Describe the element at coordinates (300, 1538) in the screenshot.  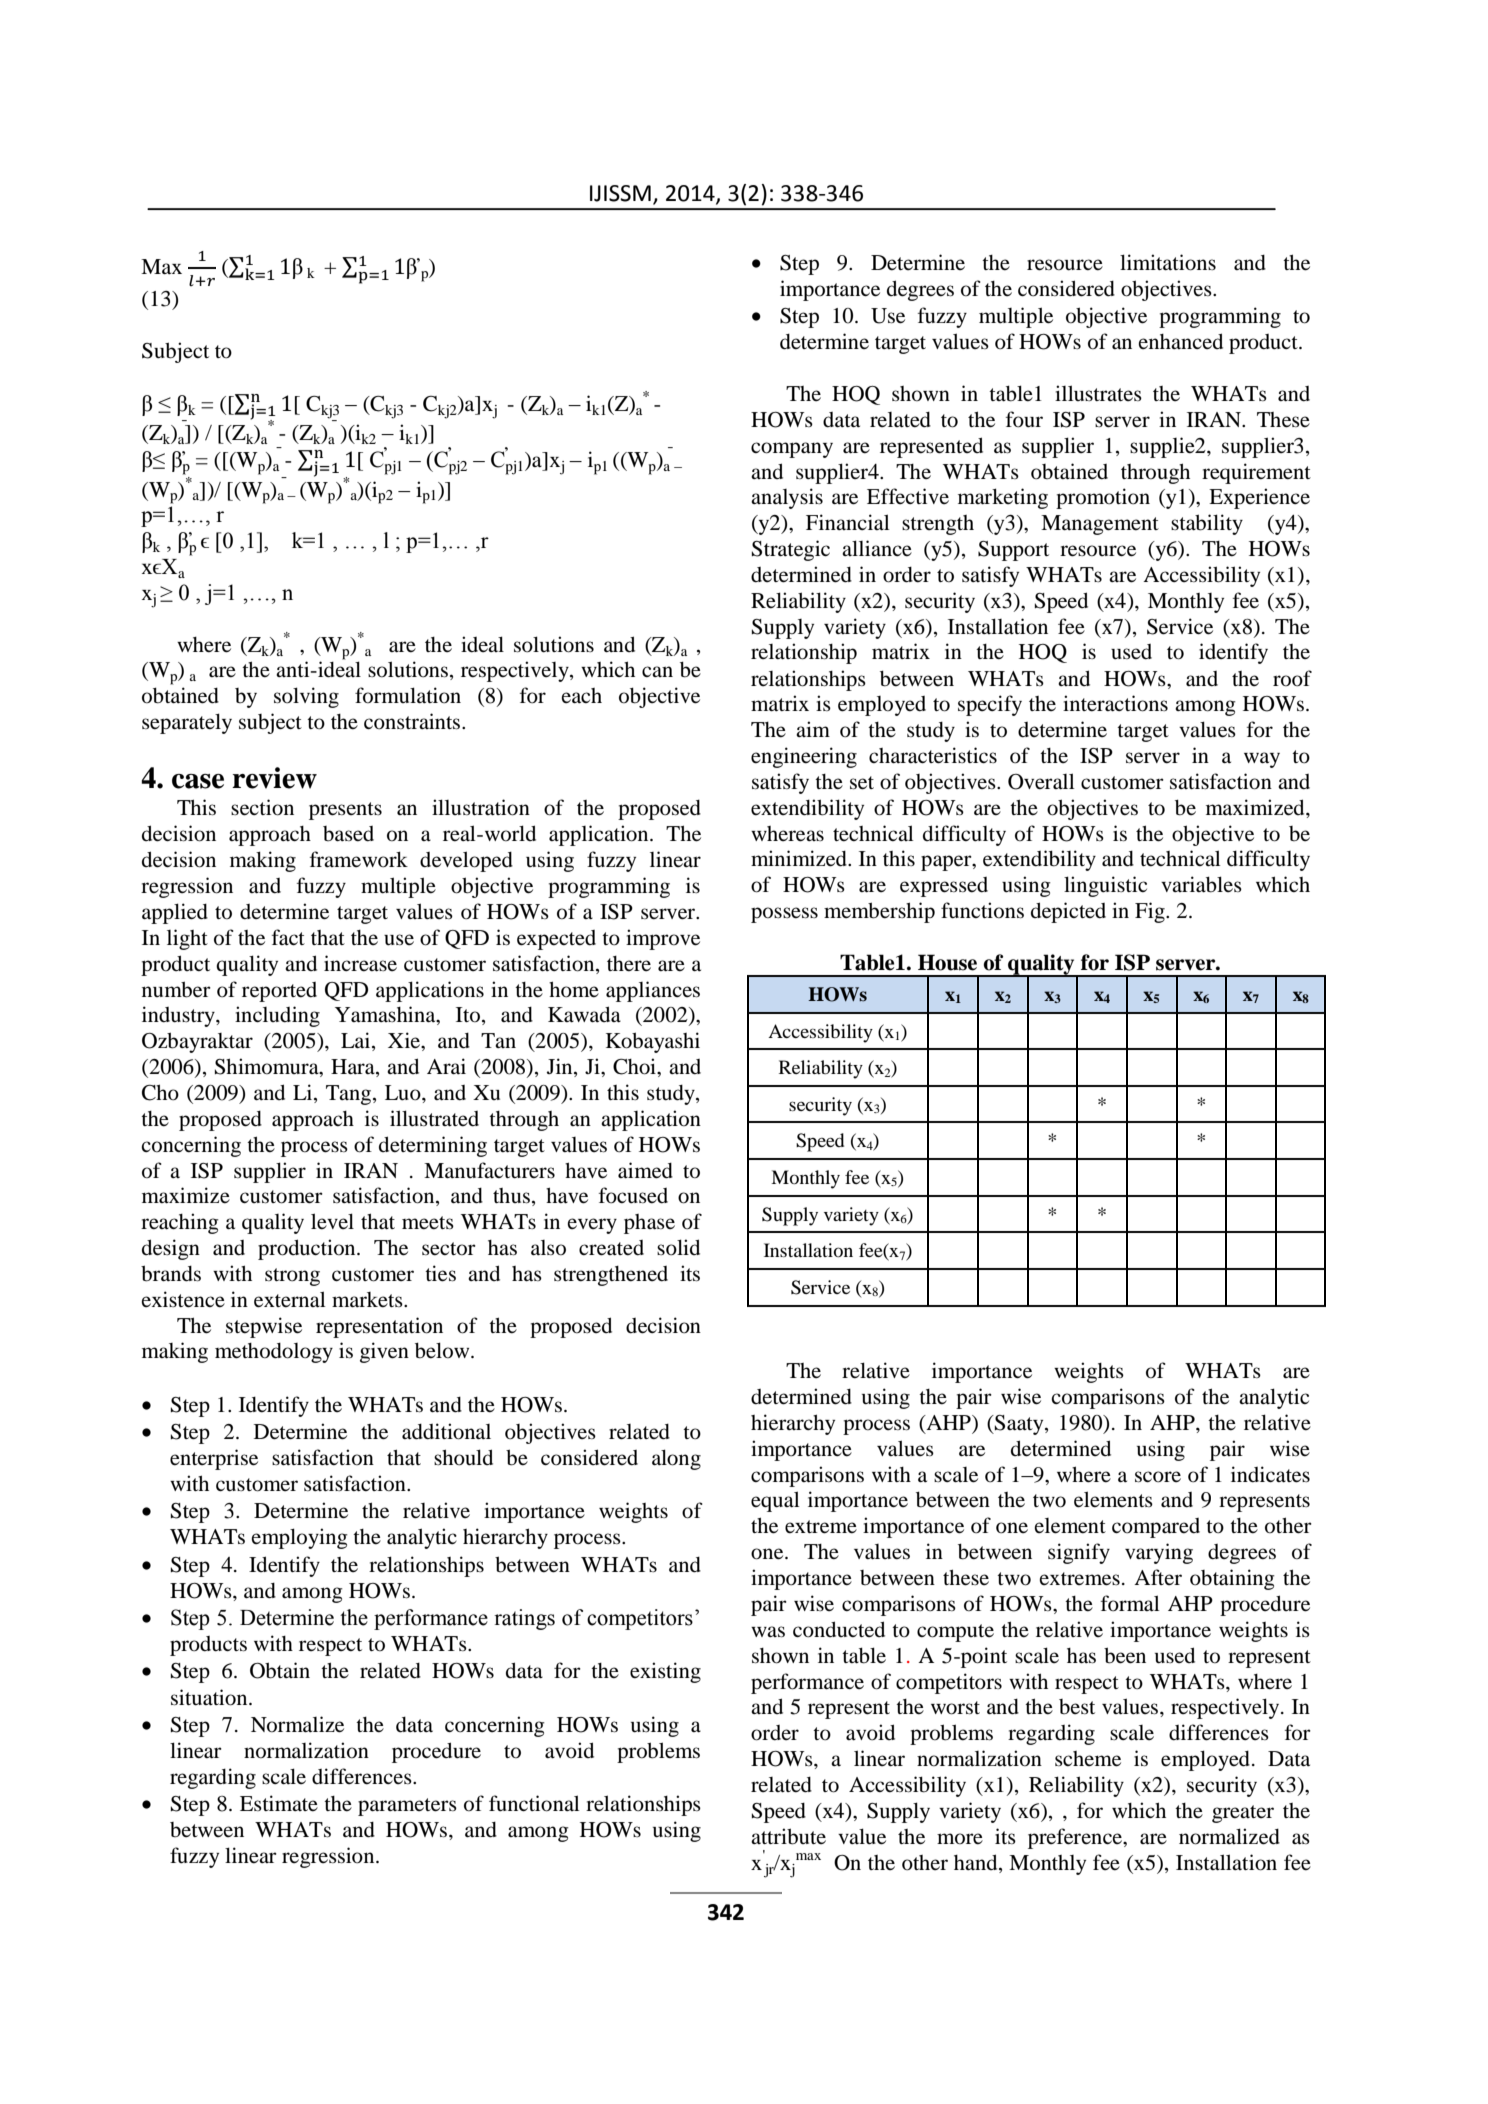
I see `employing` at that location.
